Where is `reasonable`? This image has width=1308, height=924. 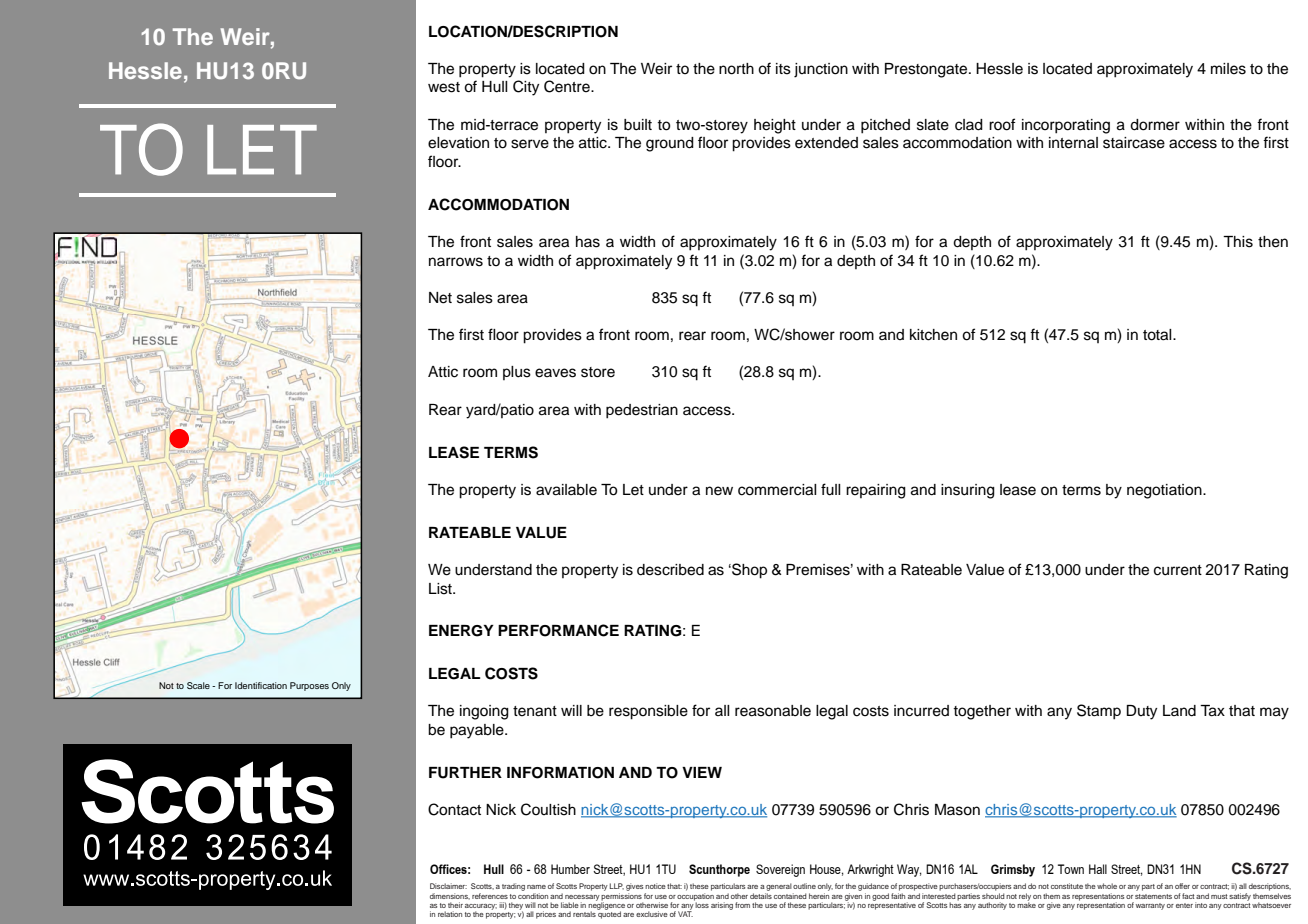 reasonable is located at coordinates (773, 711).
